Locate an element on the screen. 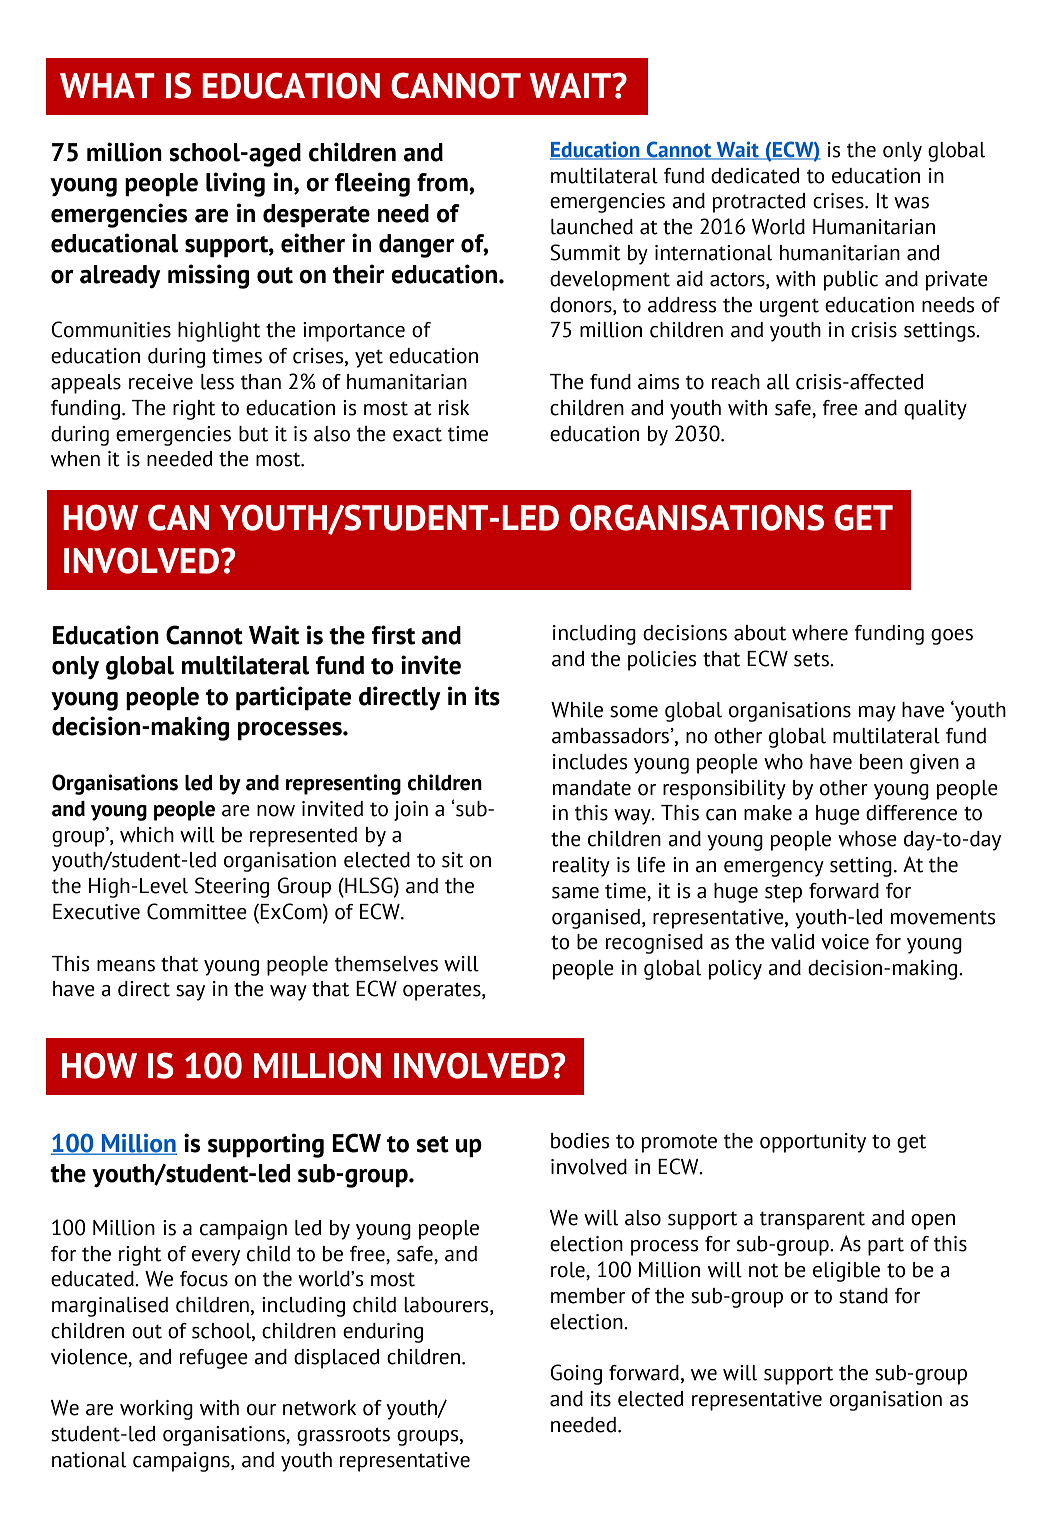  working is located at coordinates (156, 1410).
